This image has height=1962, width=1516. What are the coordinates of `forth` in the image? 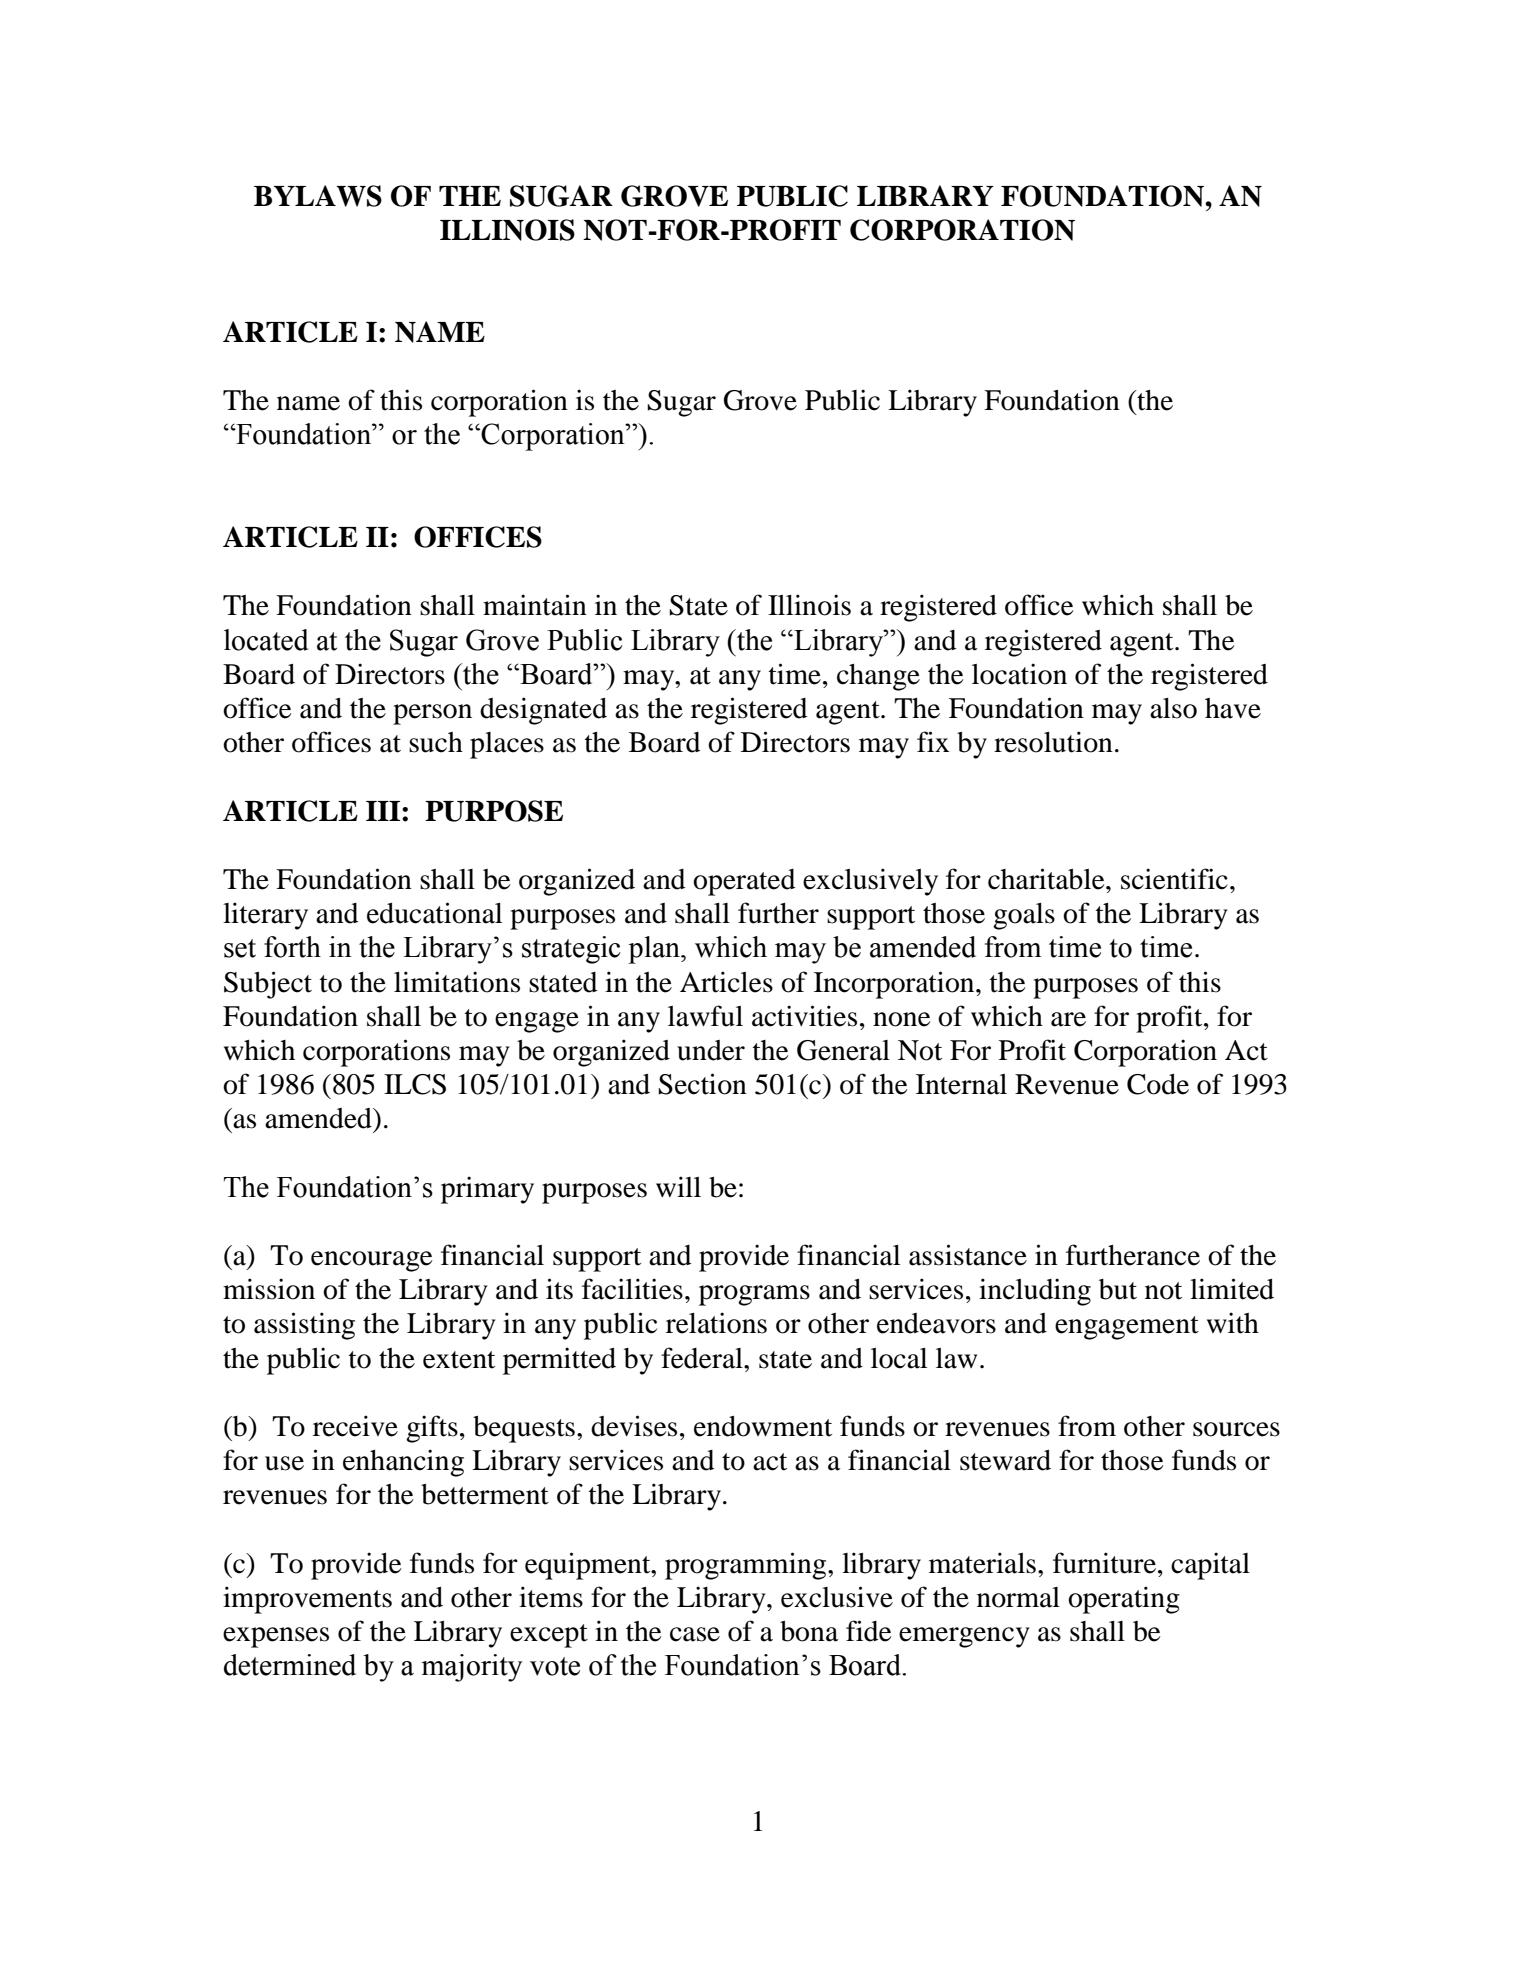 It's located at (292, 947).
